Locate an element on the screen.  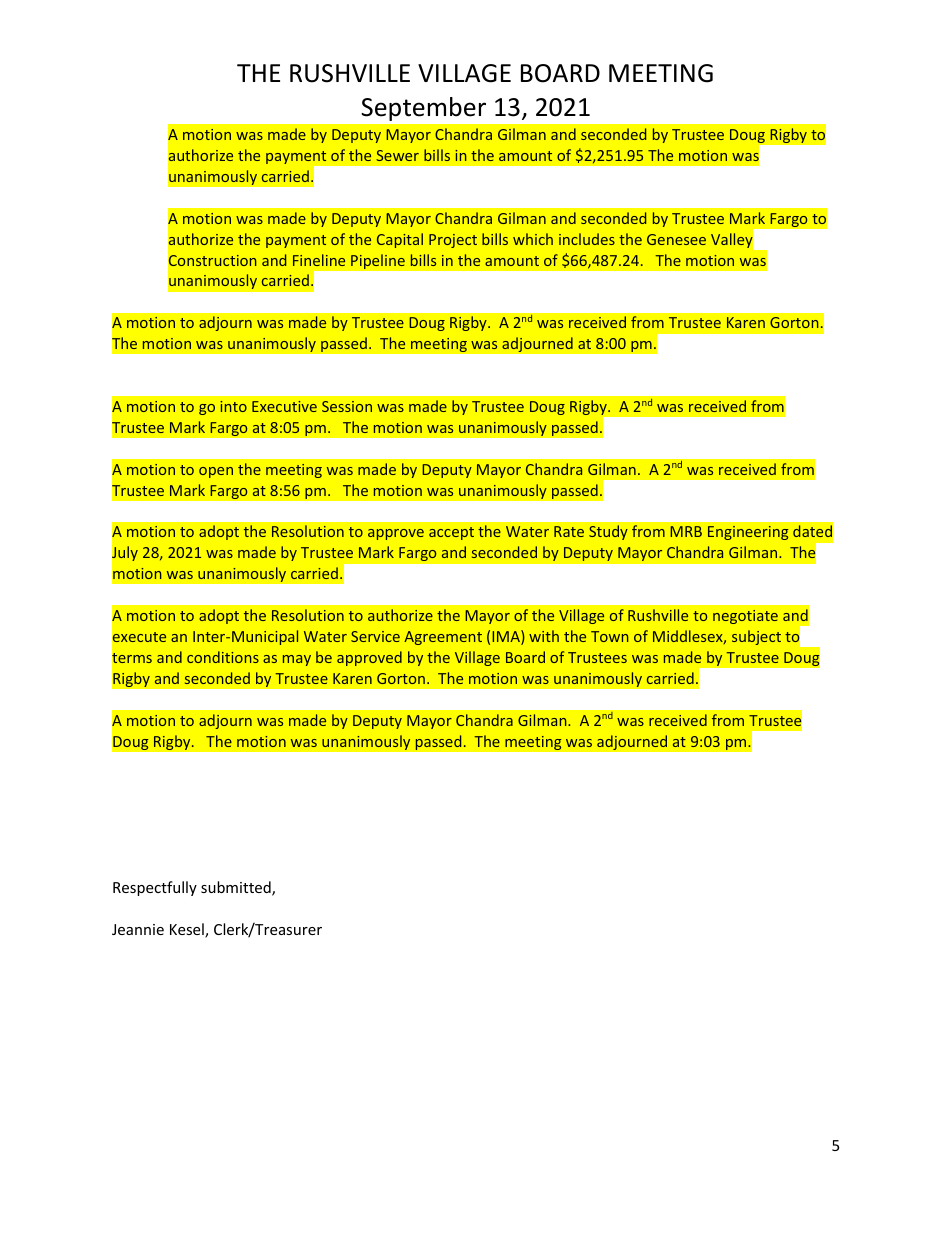
includes is located at coordinates (587, 239).
